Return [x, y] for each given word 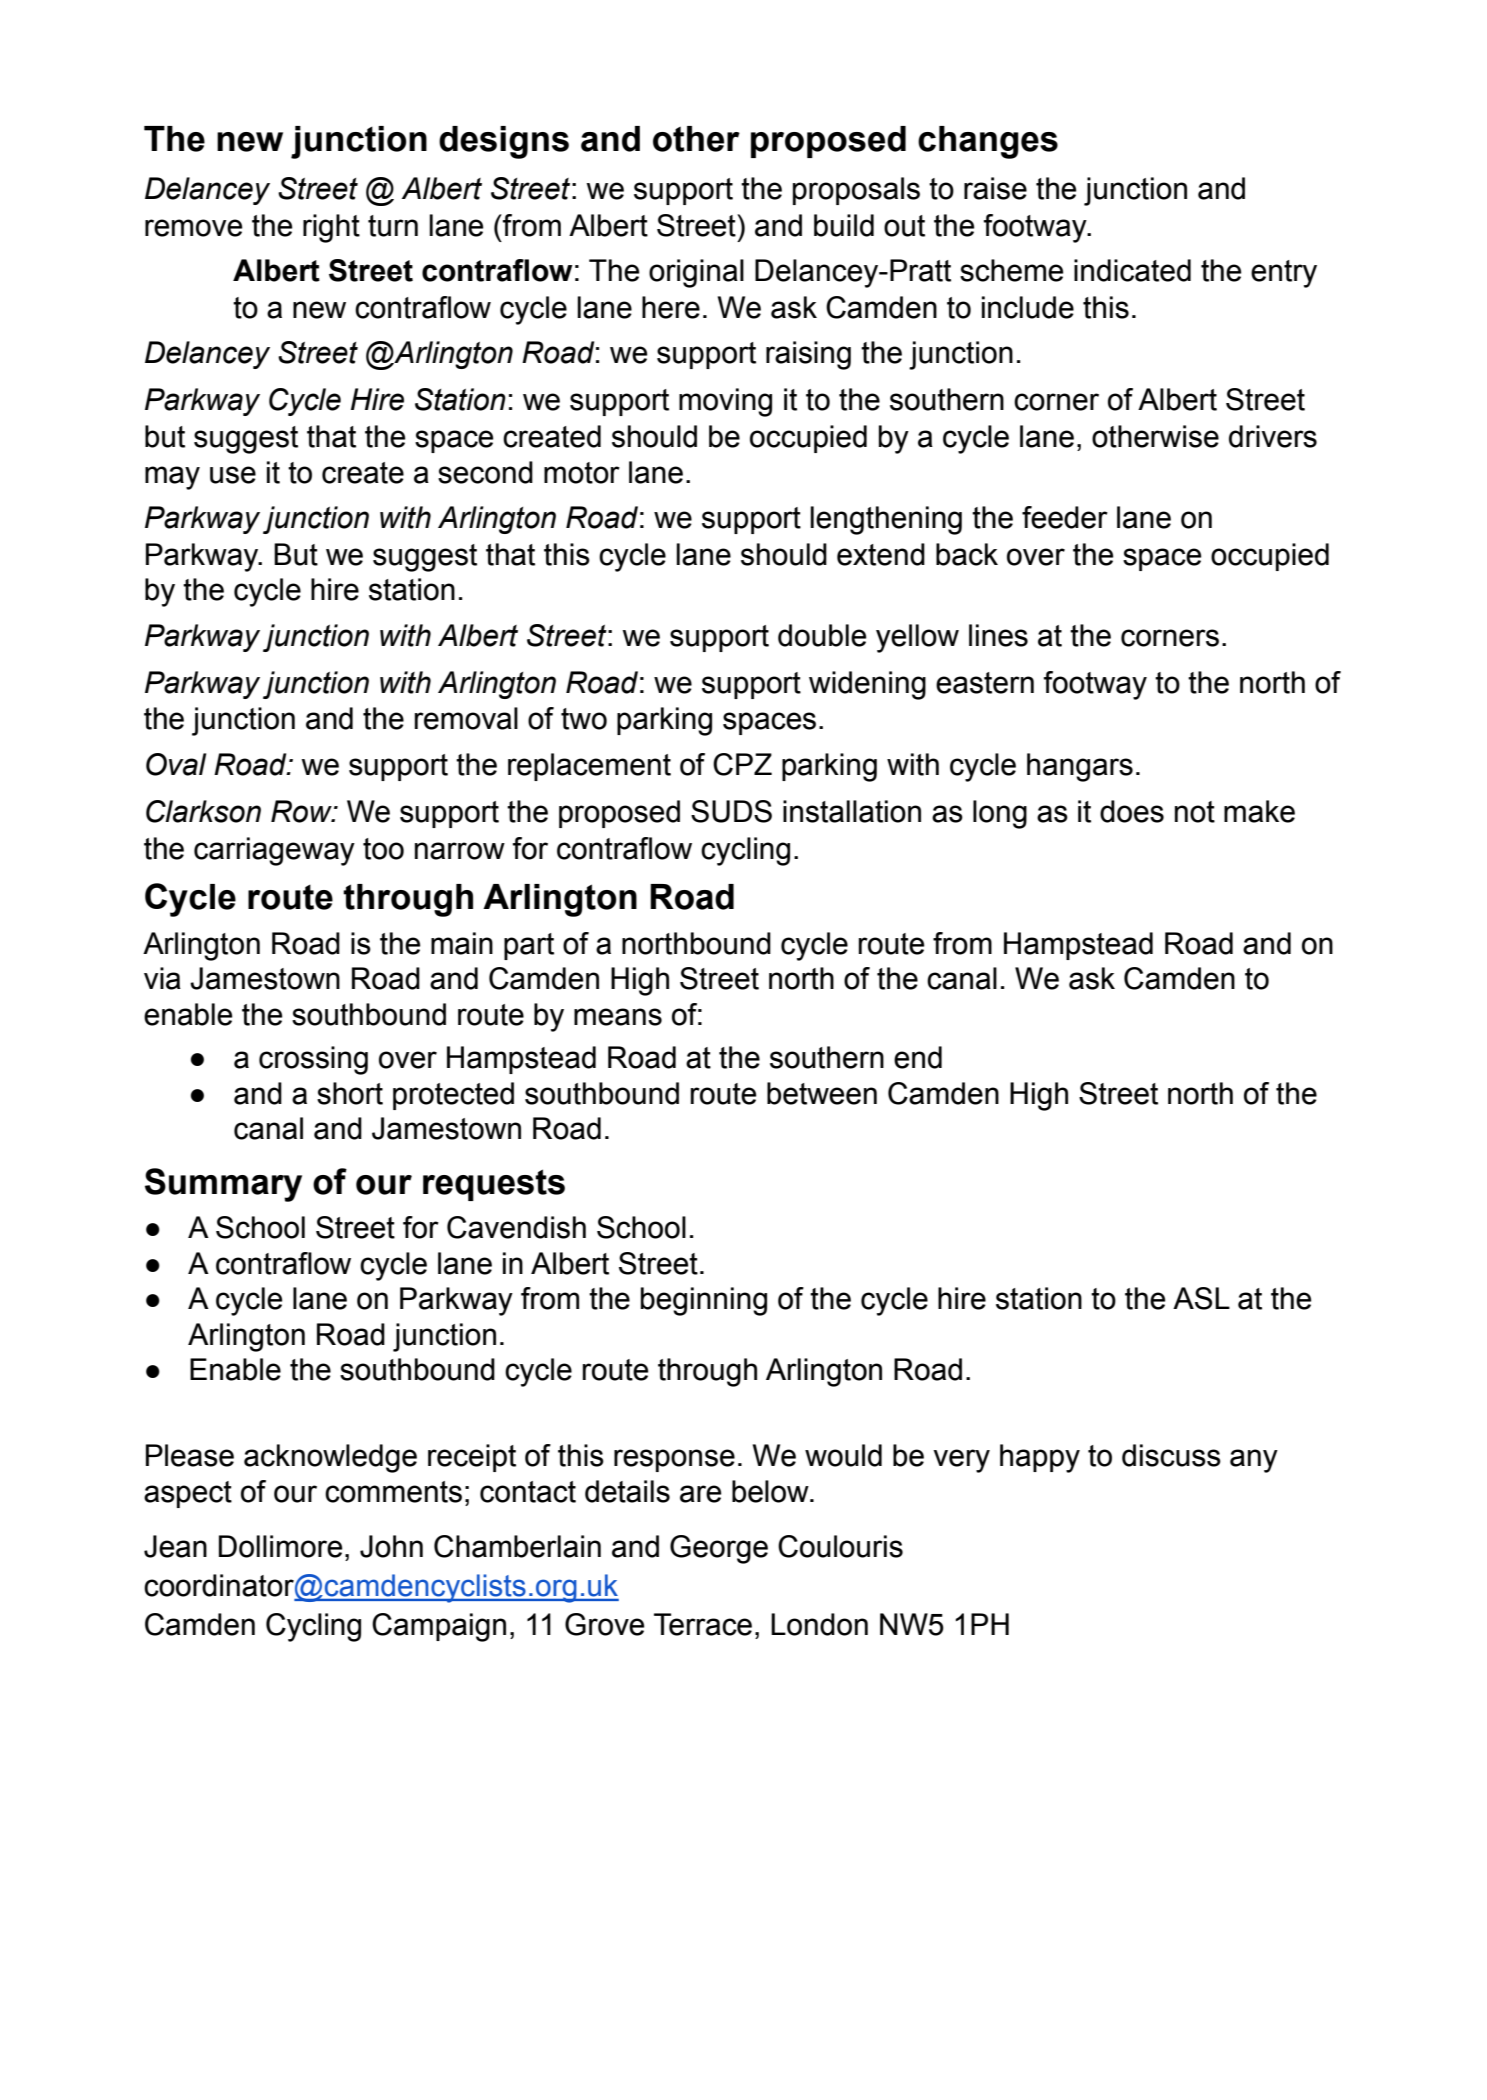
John [391, 1546]
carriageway [274, 851]
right [331, 228]
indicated [1132, 270]
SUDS [731, 811]
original [696, 273]
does [1132, 811]
